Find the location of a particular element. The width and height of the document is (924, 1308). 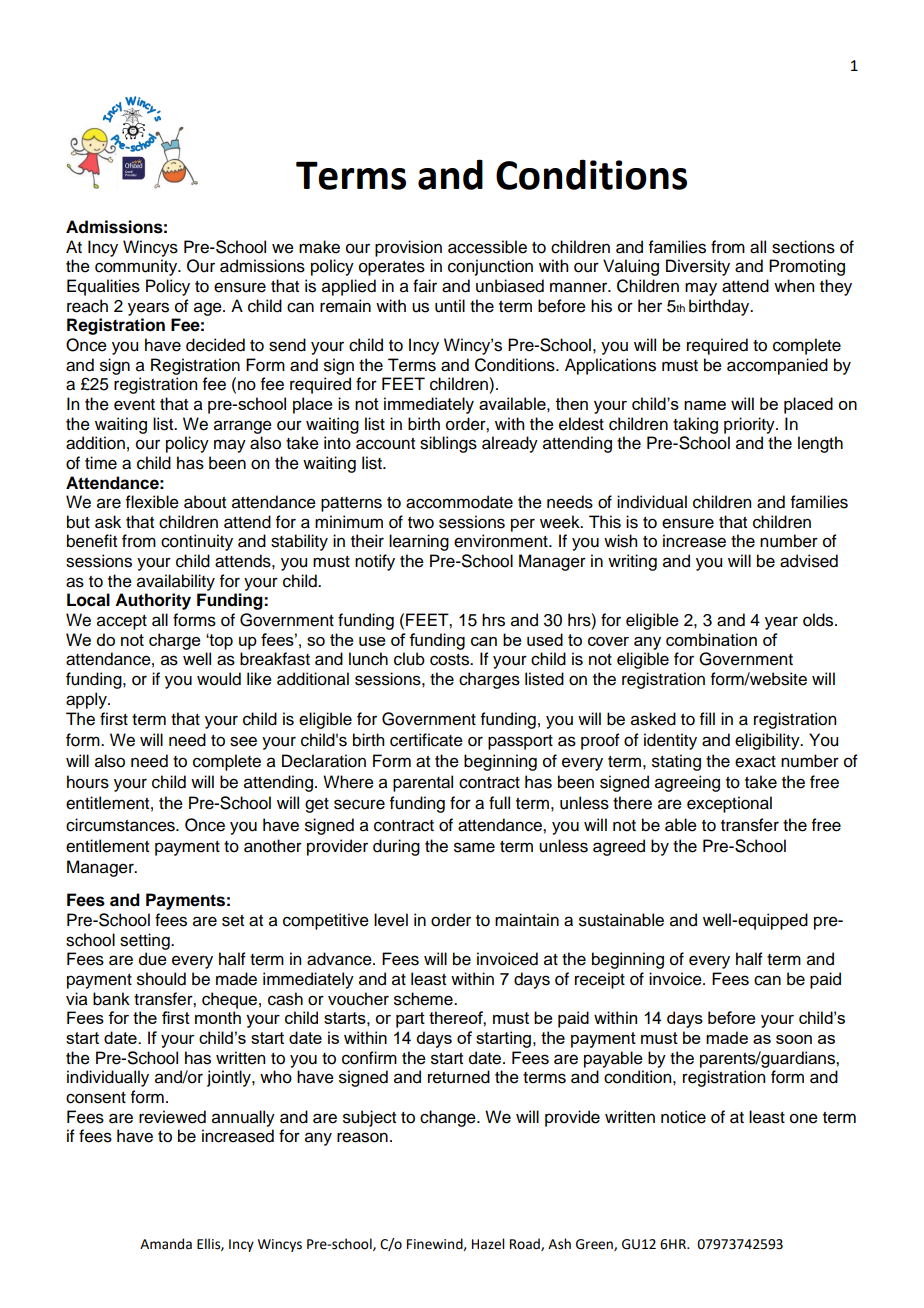

two is located at coordinates (421, 523).
